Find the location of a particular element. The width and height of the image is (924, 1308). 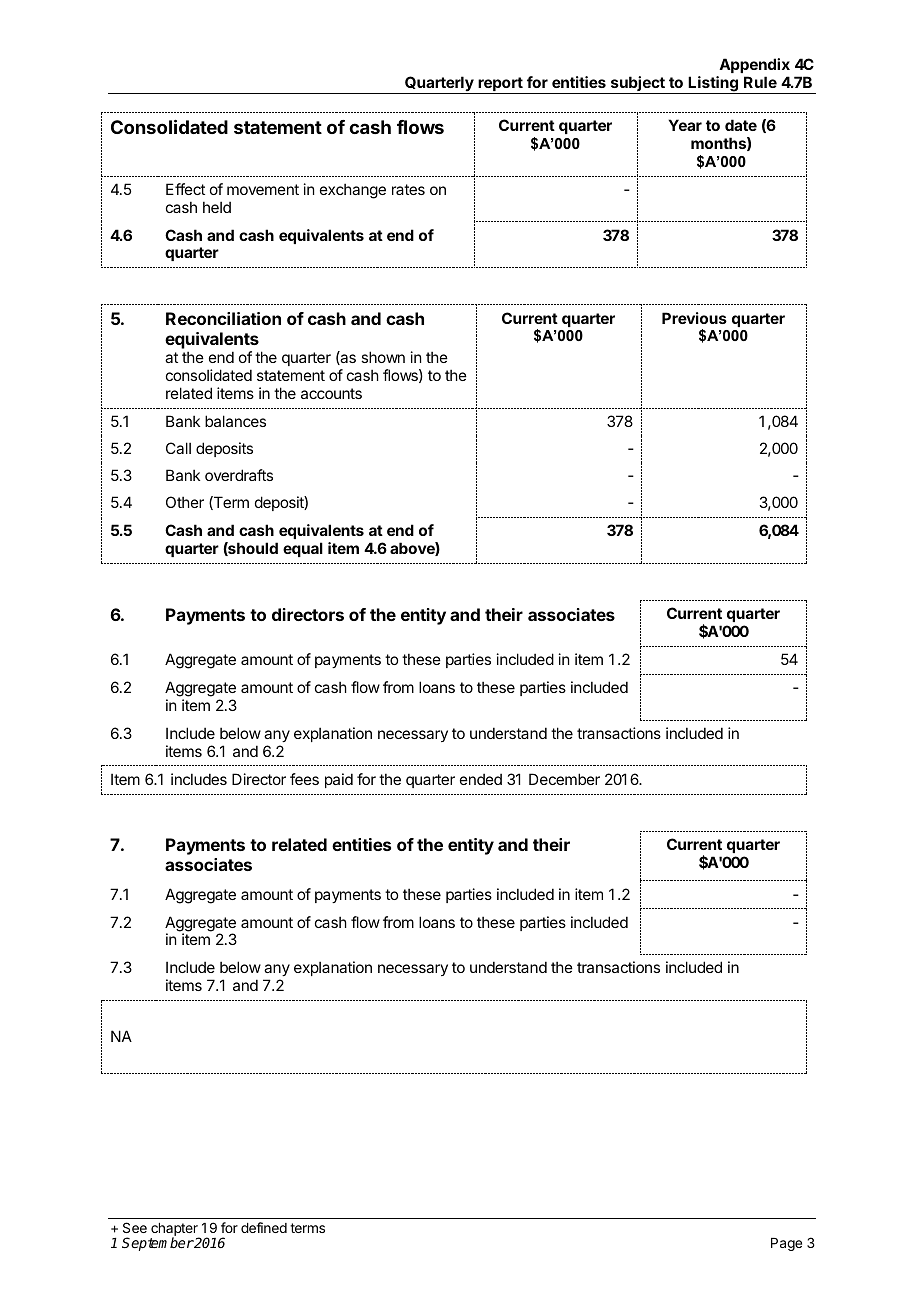

shown is located at coordinates (383, 357).
